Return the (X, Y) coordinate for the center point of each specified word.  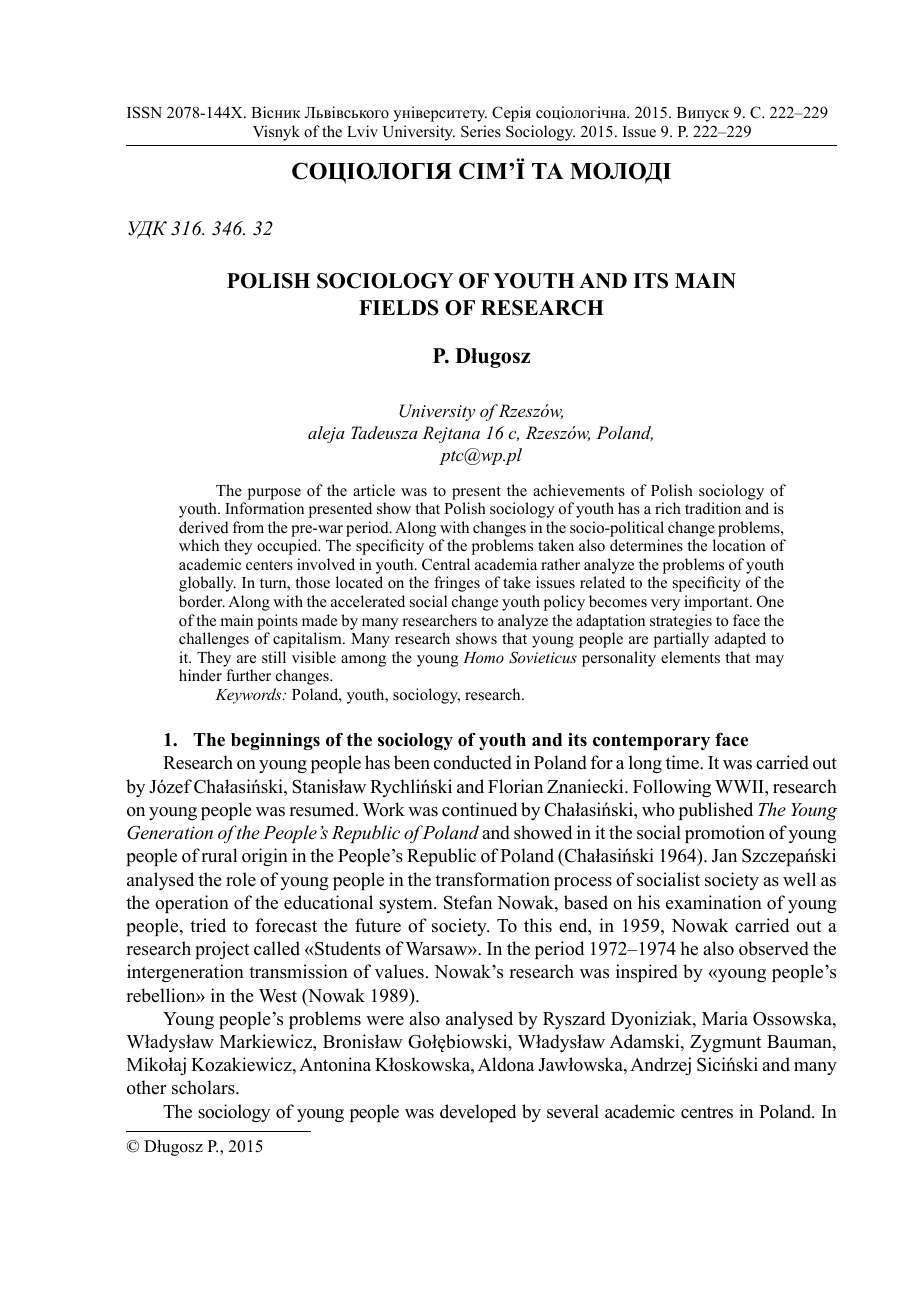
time (683, 762)
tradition (713, 508)
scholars (204, 1087)
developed (478, 1113)
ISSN (144, 112)
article (374, 490)
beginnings (275, 741)
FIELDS (398, 308)
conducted (473, 762)
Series (481, 131)
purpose (274, 494)
